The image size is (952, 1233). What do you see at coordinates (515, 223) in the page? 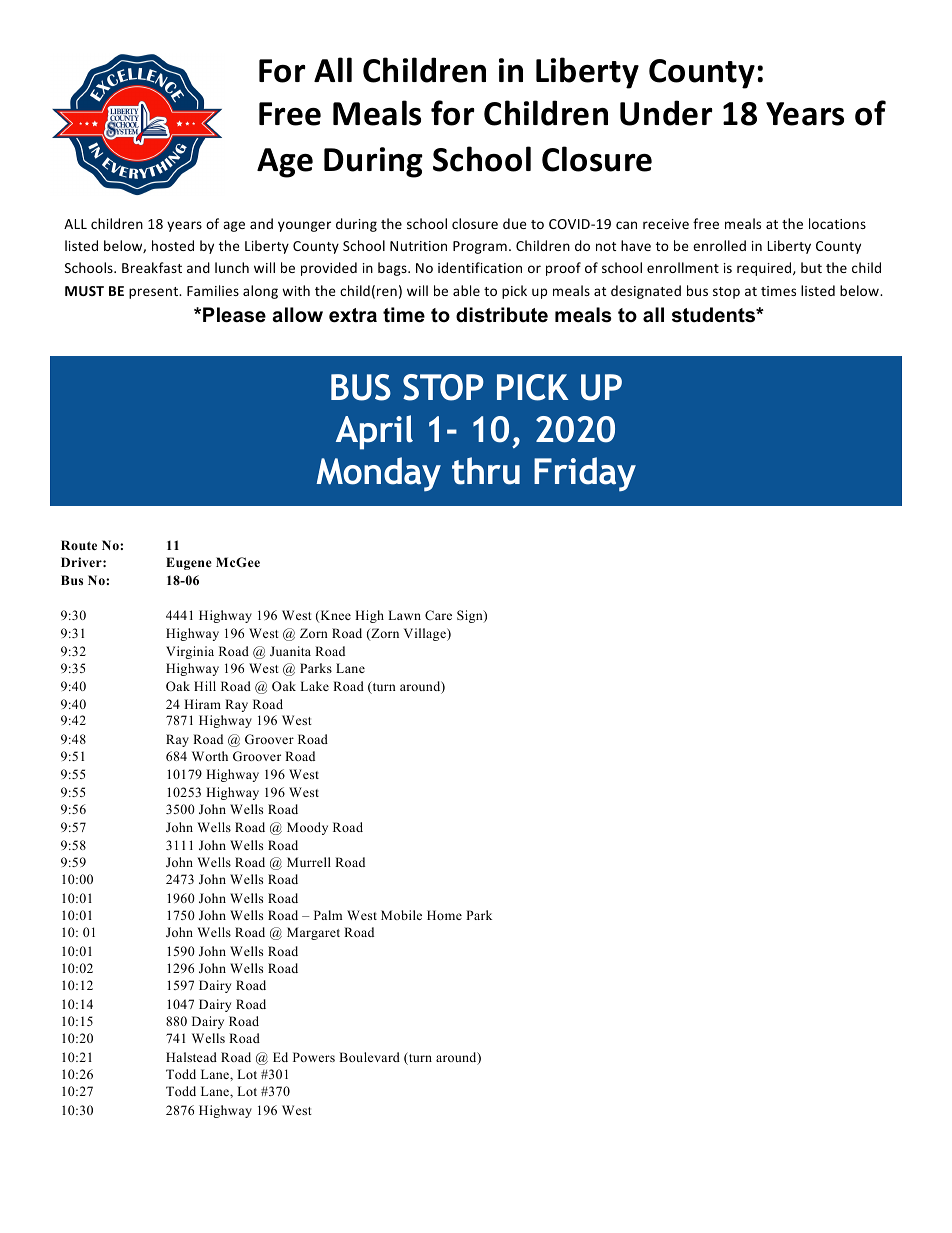
I see `due` at bounding box center [515, 223].
